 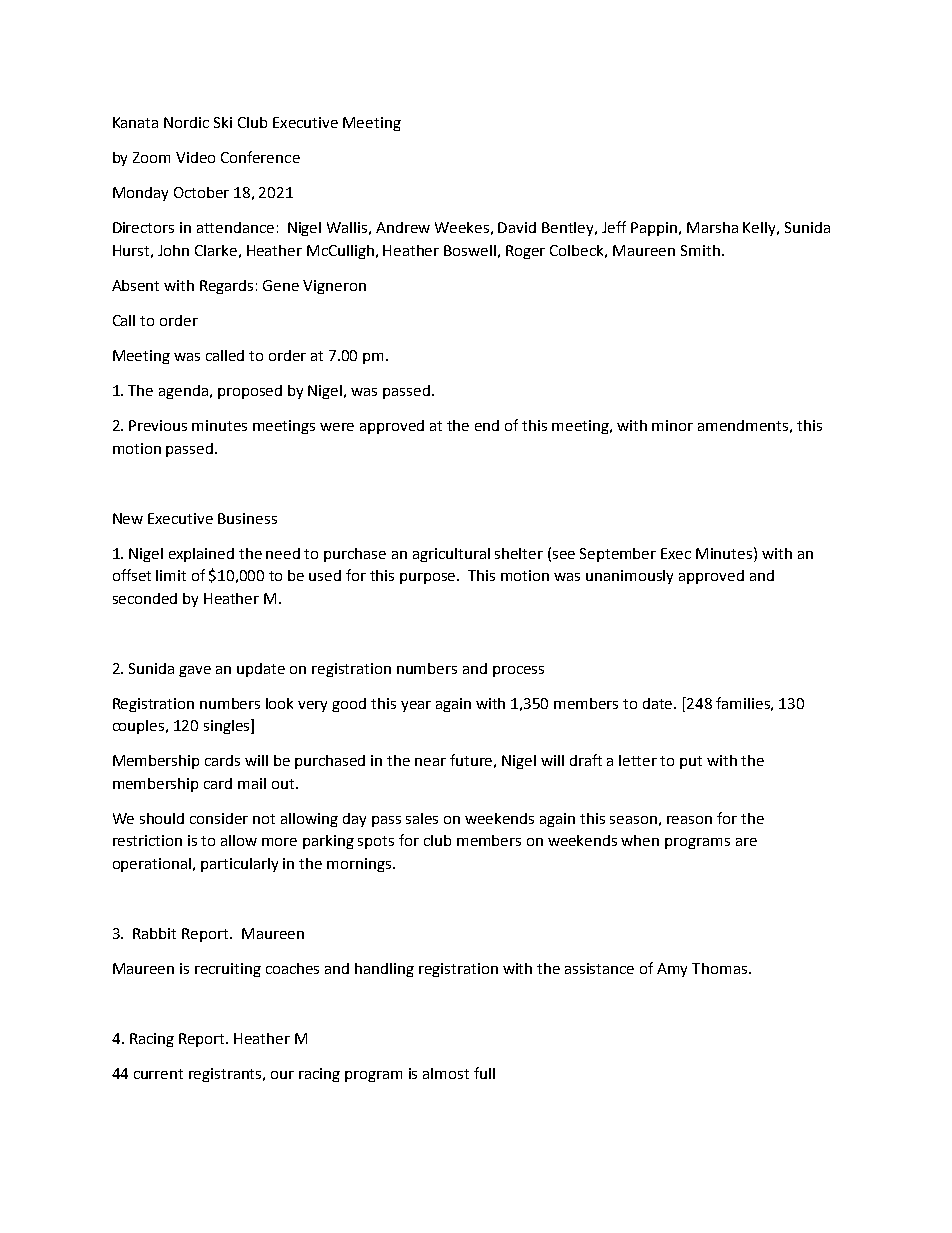 I want to click on Video, so click(x=195, y=157).
